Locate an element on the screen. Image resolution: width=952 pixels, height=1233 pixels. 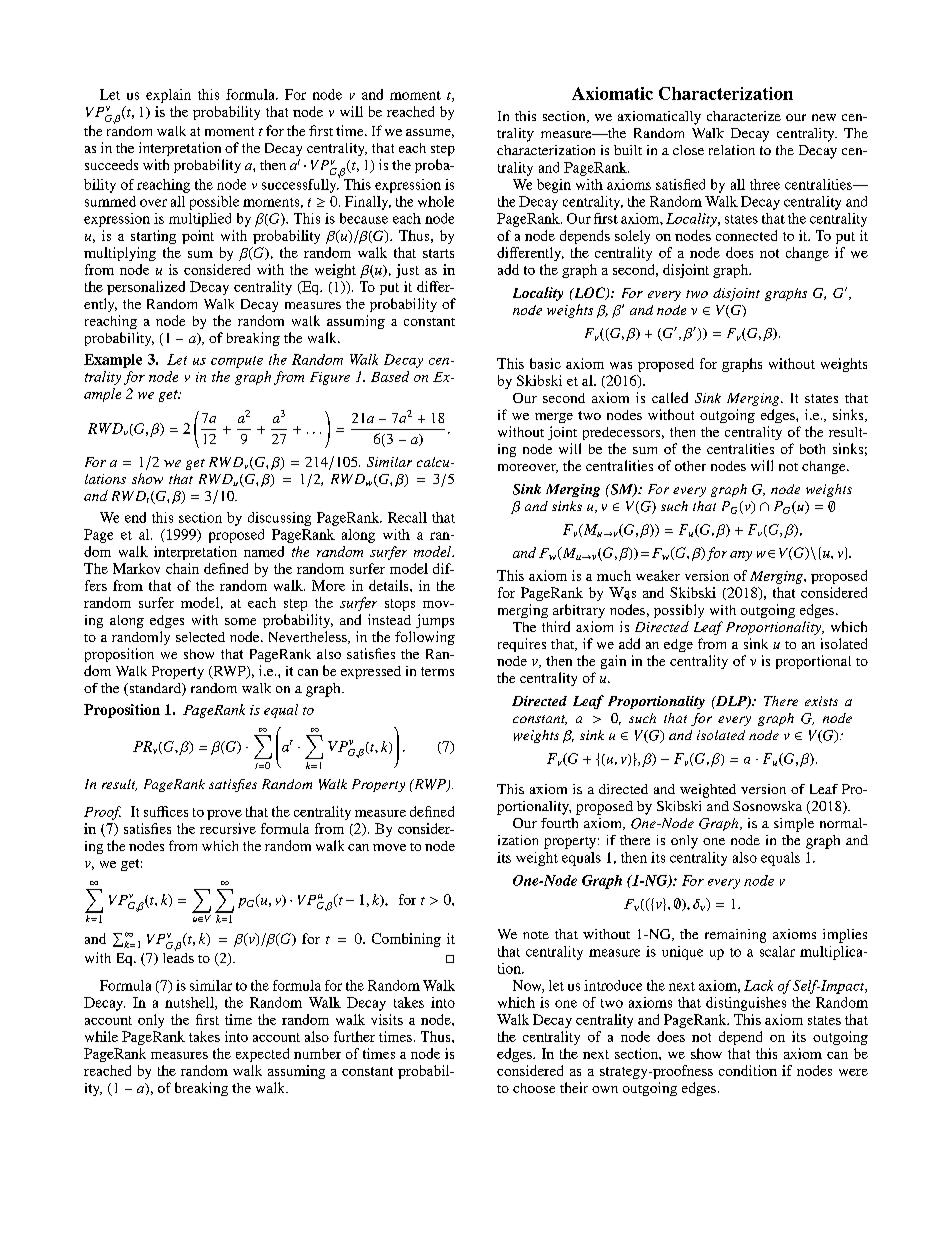
begin is located at coordinates (554, 186).
